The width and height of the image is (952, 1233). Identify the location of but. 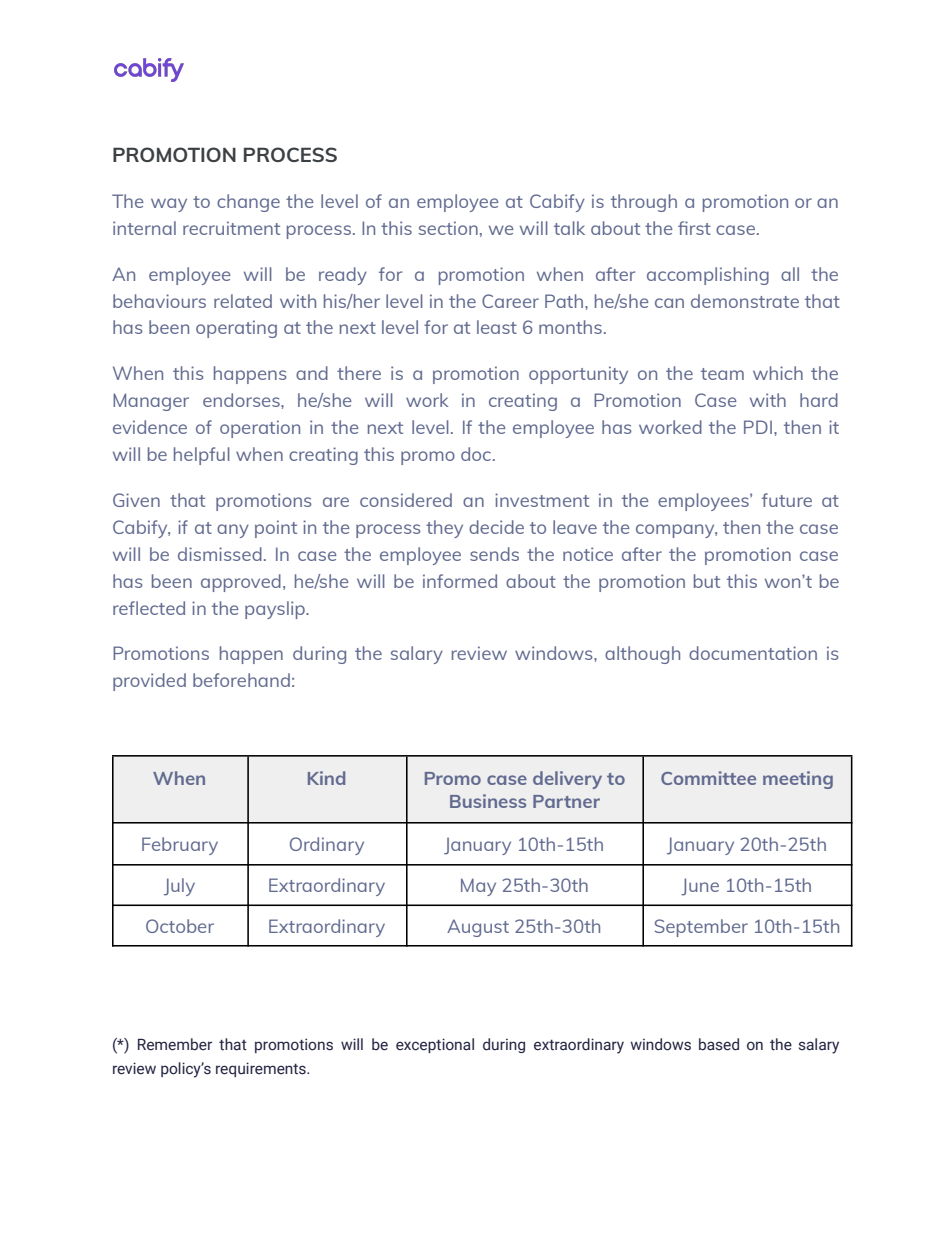
(707, 581).
